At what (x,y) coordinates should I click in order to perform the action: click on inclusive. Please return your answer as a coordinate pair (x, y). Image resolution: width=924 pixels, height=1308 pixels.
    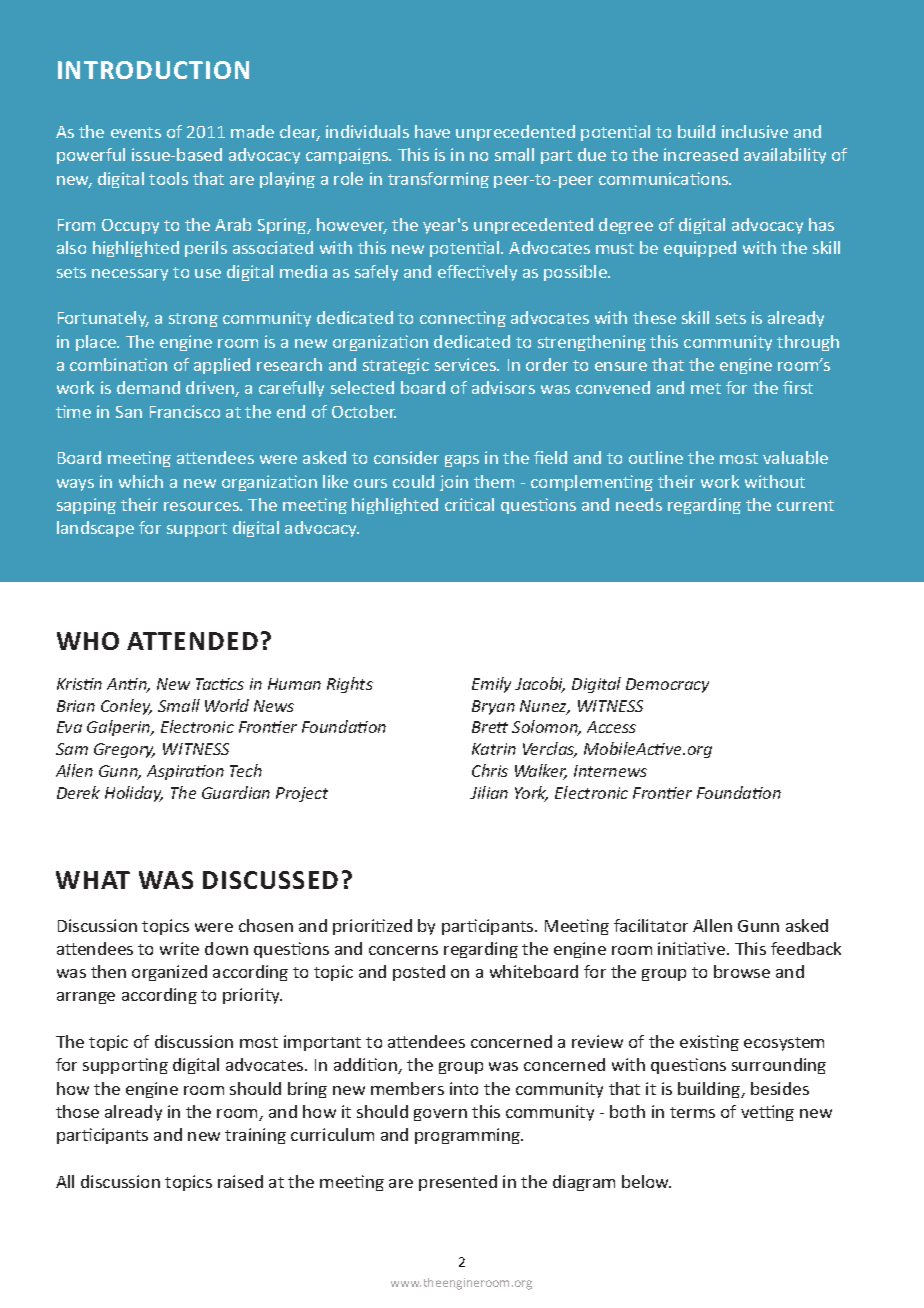
    Looking at the image, I should click on (755, 131).
